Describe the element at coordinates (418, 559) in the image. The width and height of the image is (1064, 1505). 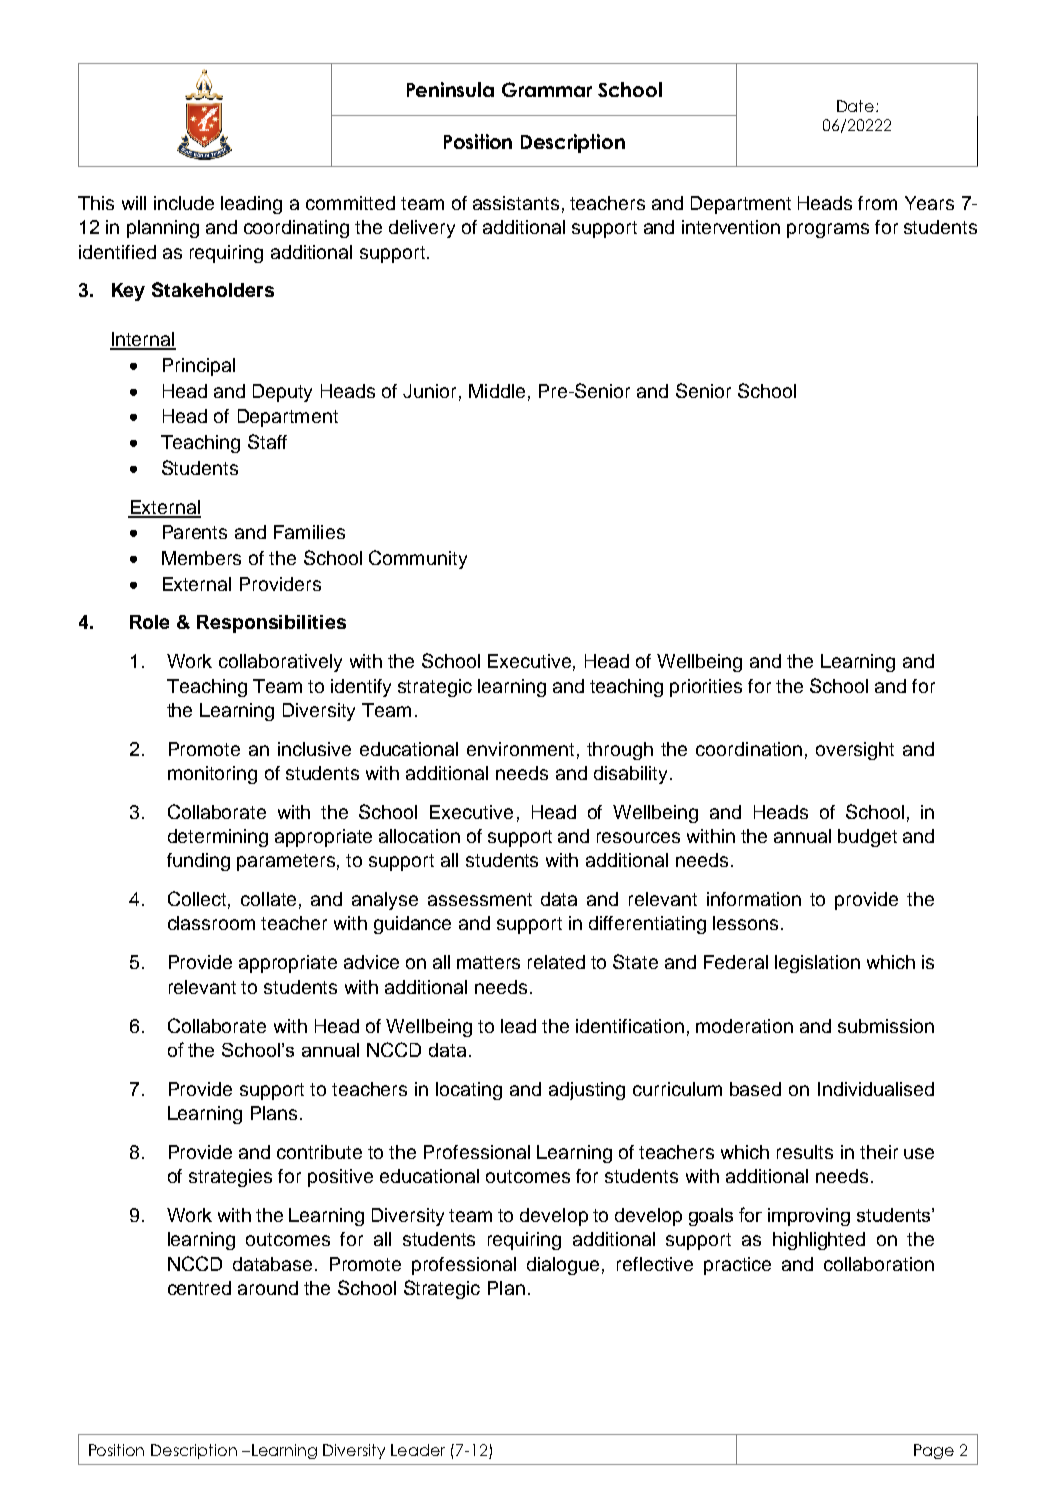
I see `Community` at that location.
